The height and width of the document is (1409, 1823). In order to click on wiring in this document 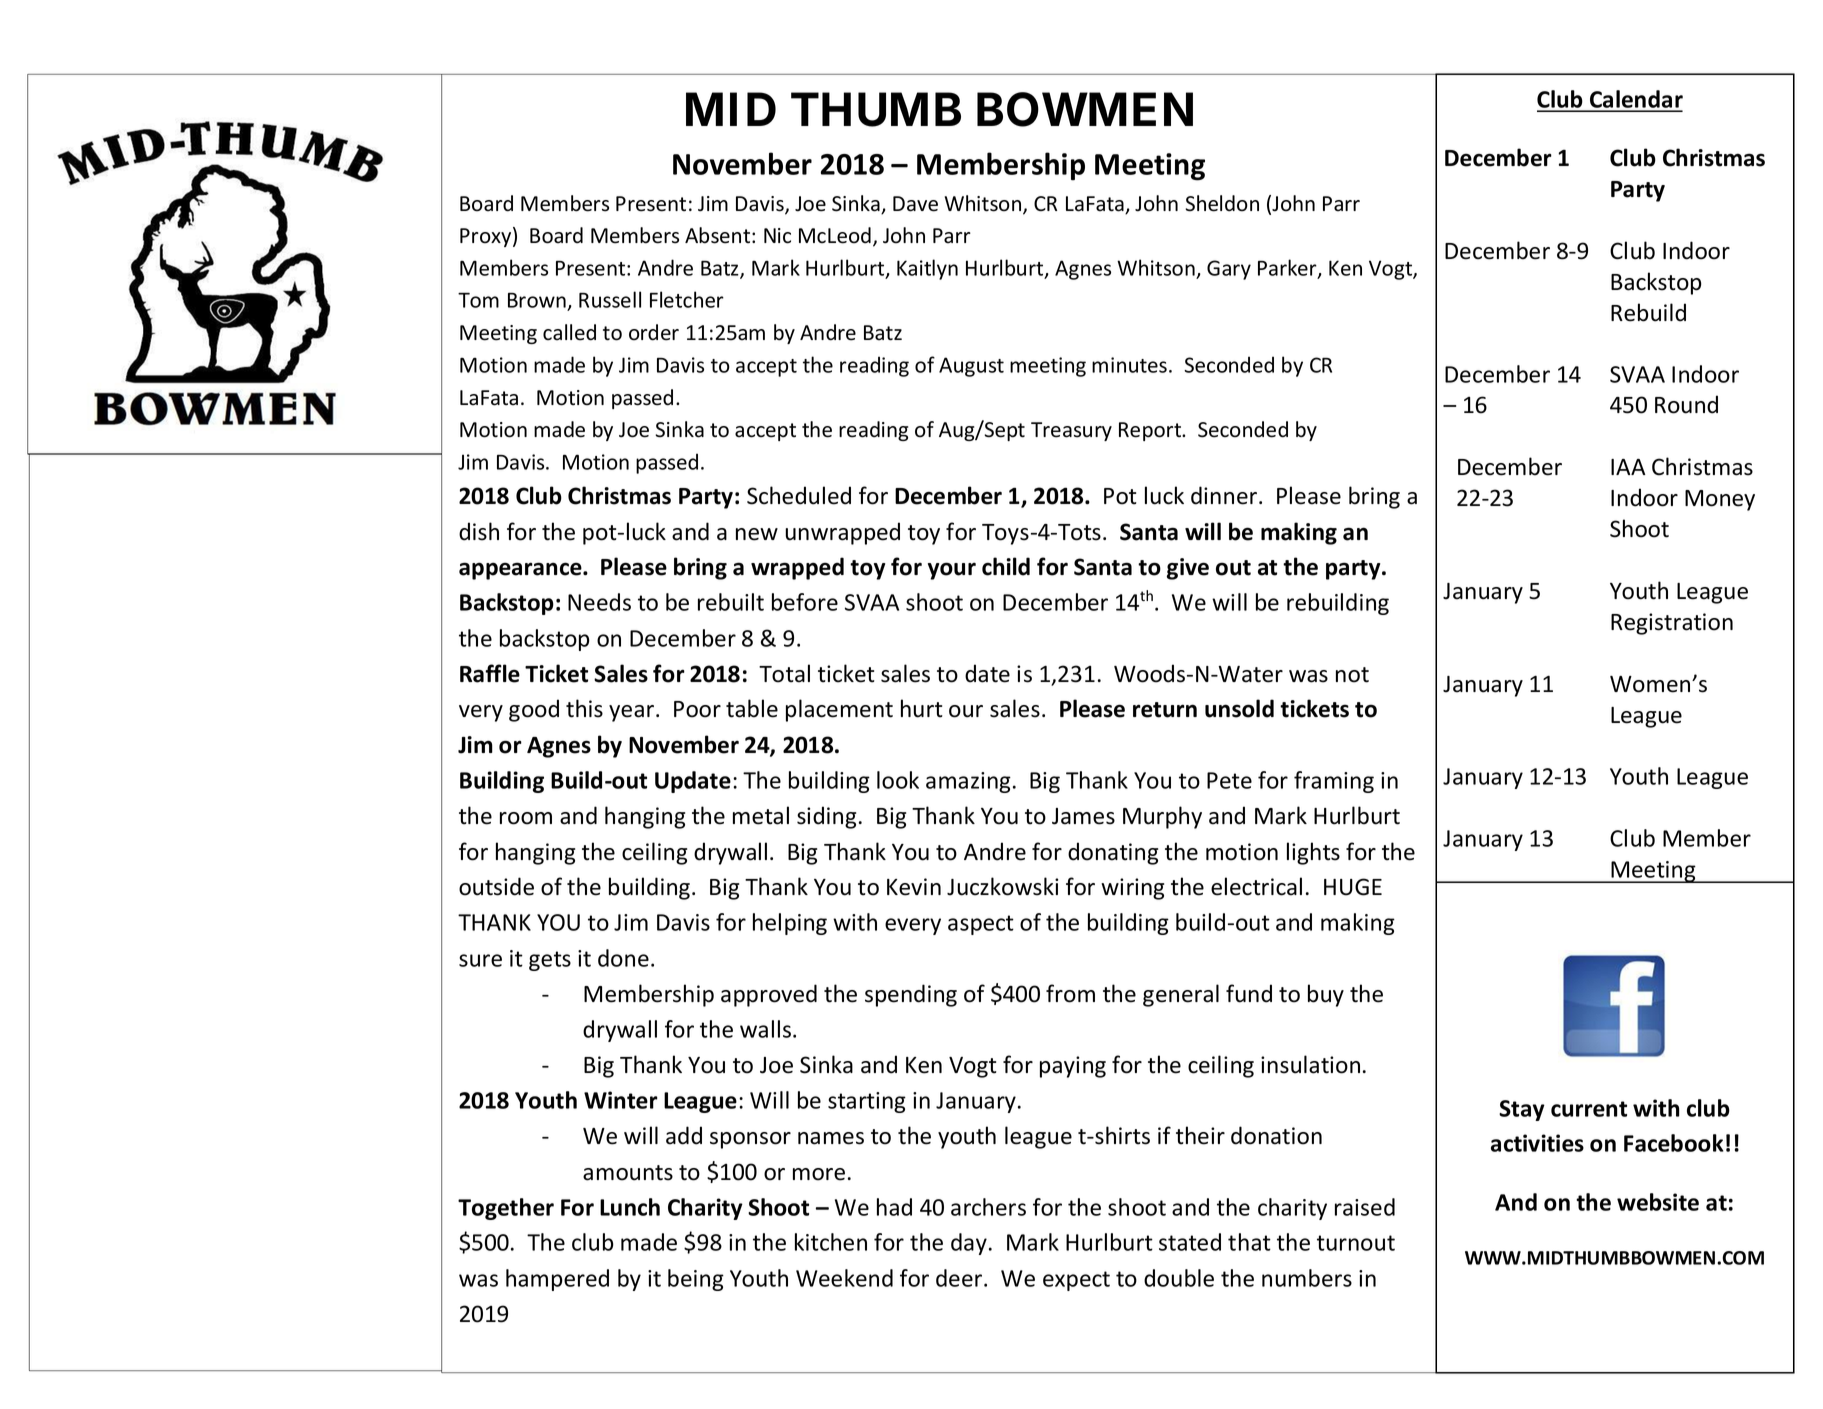, I will do `click(1132, 889)`.
